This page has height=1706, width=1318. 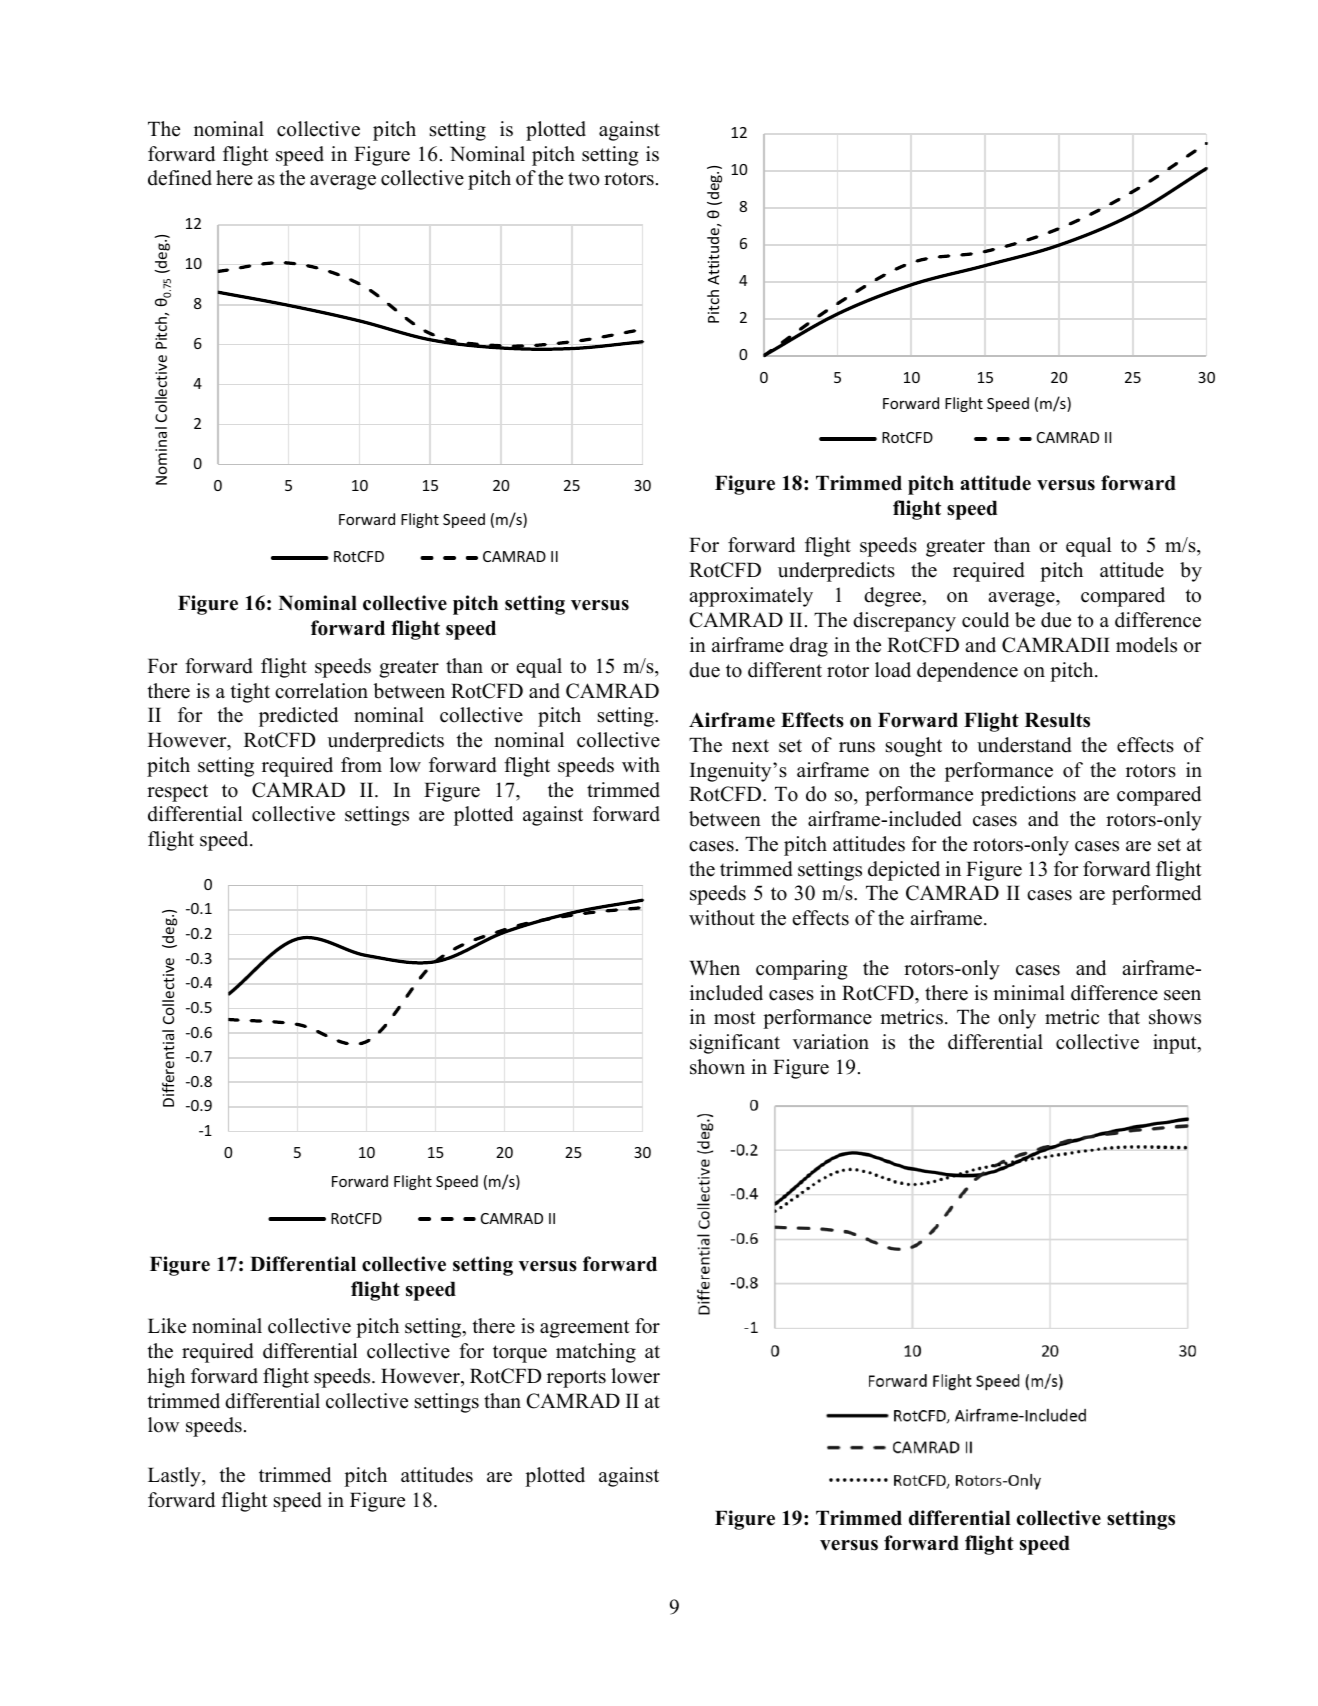 What do you see at coordinates (635, 1376) in the page?
I see `lower` at bounding box center [635, 1376].
